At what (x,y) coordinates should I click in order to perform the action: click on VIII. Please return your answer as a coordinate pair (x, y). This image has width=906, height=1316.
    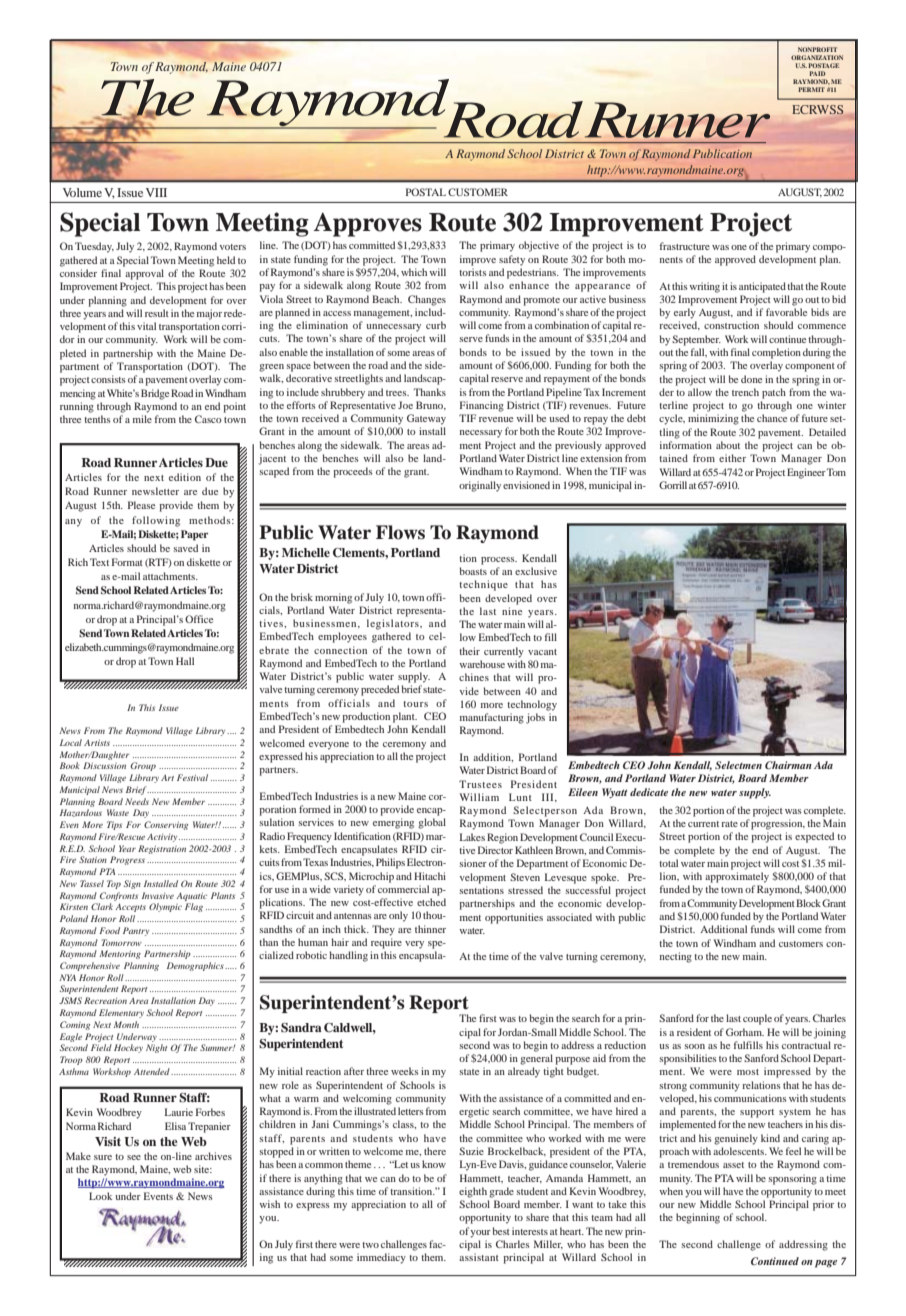
    Looking at the image, I should click on (156, 192).
